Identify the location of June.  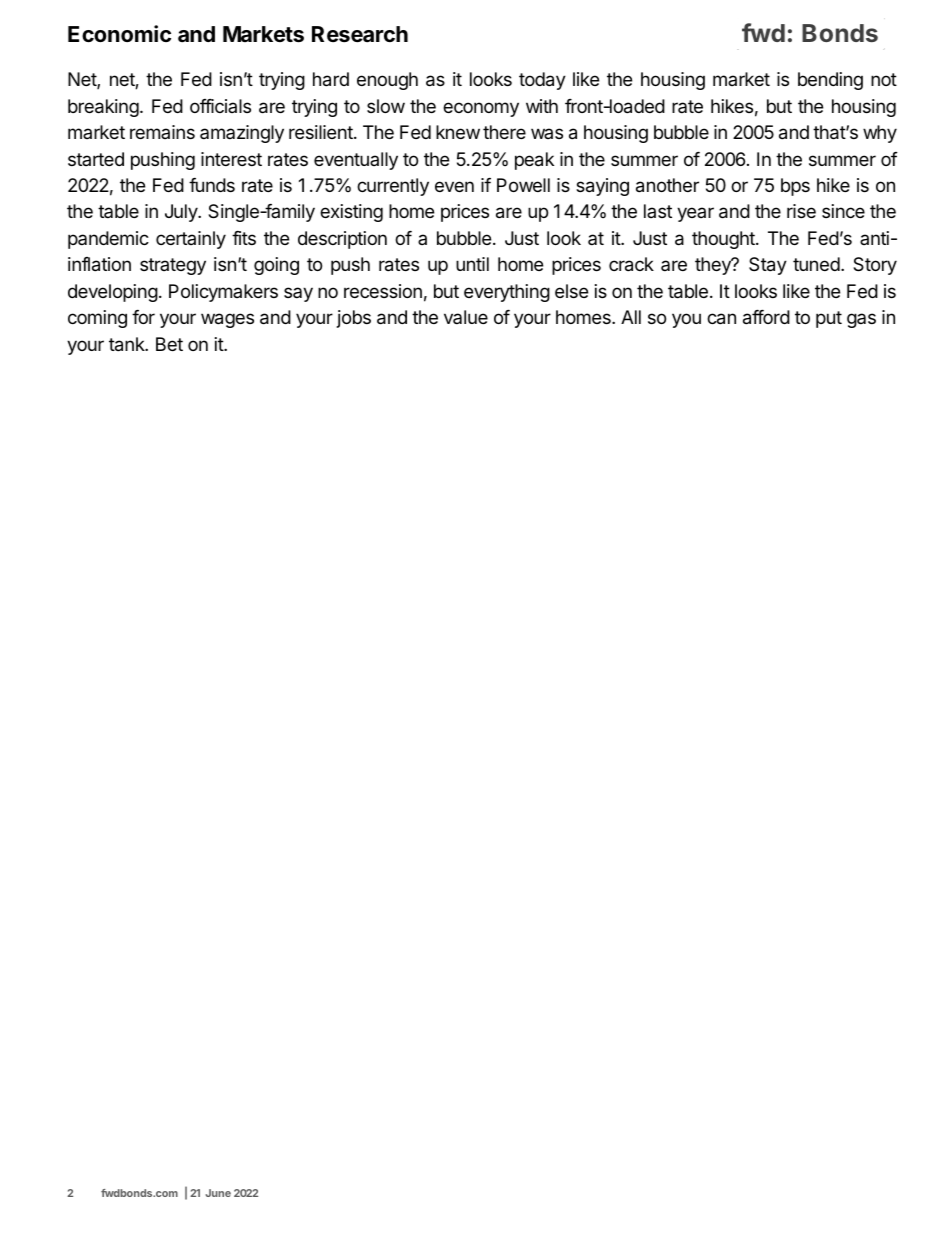
(218, 1193).
